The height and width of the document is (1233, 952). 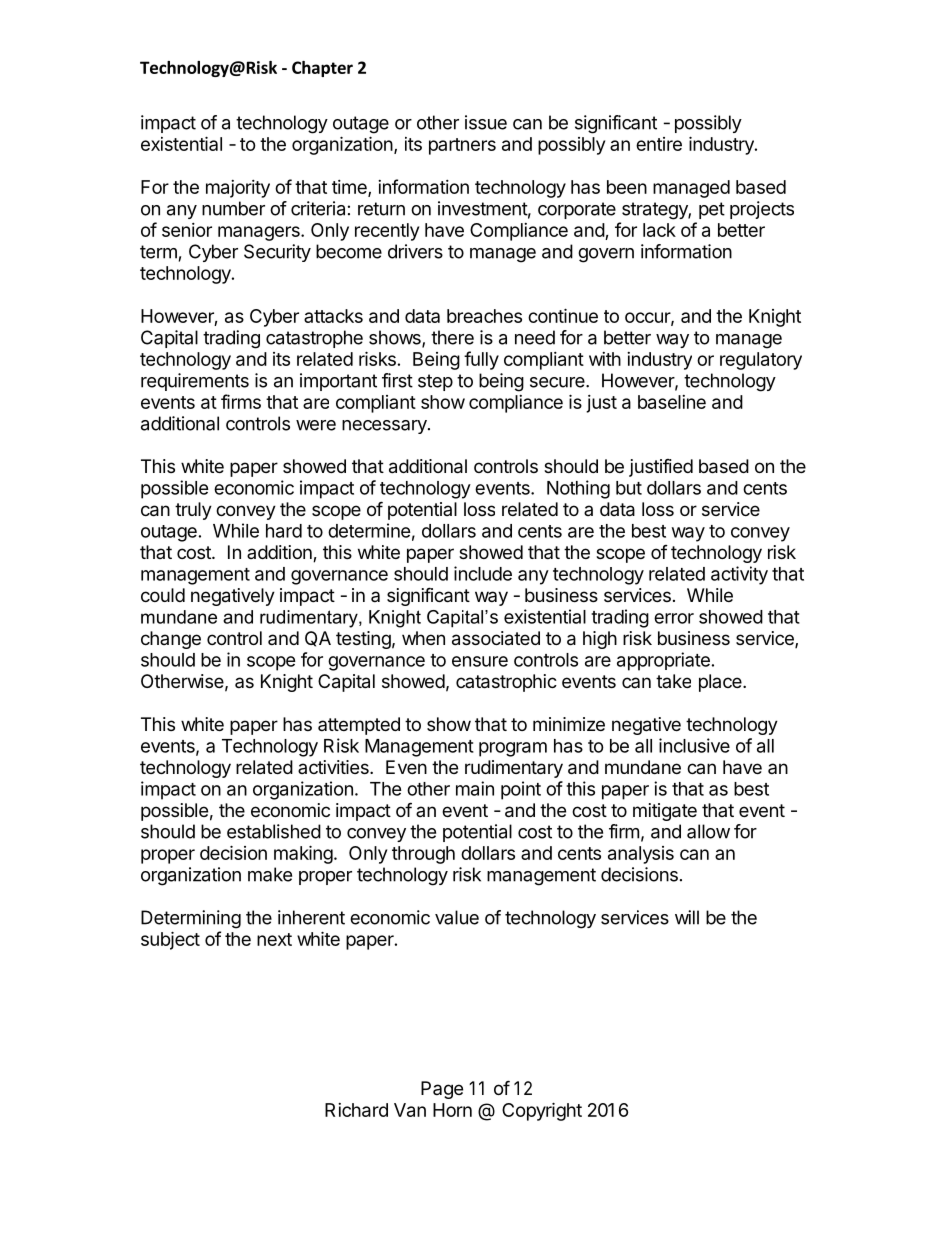 What do you see at coordinates (322, 69) in the document?
I see `Chapter` at bounding box center [322, 69].
